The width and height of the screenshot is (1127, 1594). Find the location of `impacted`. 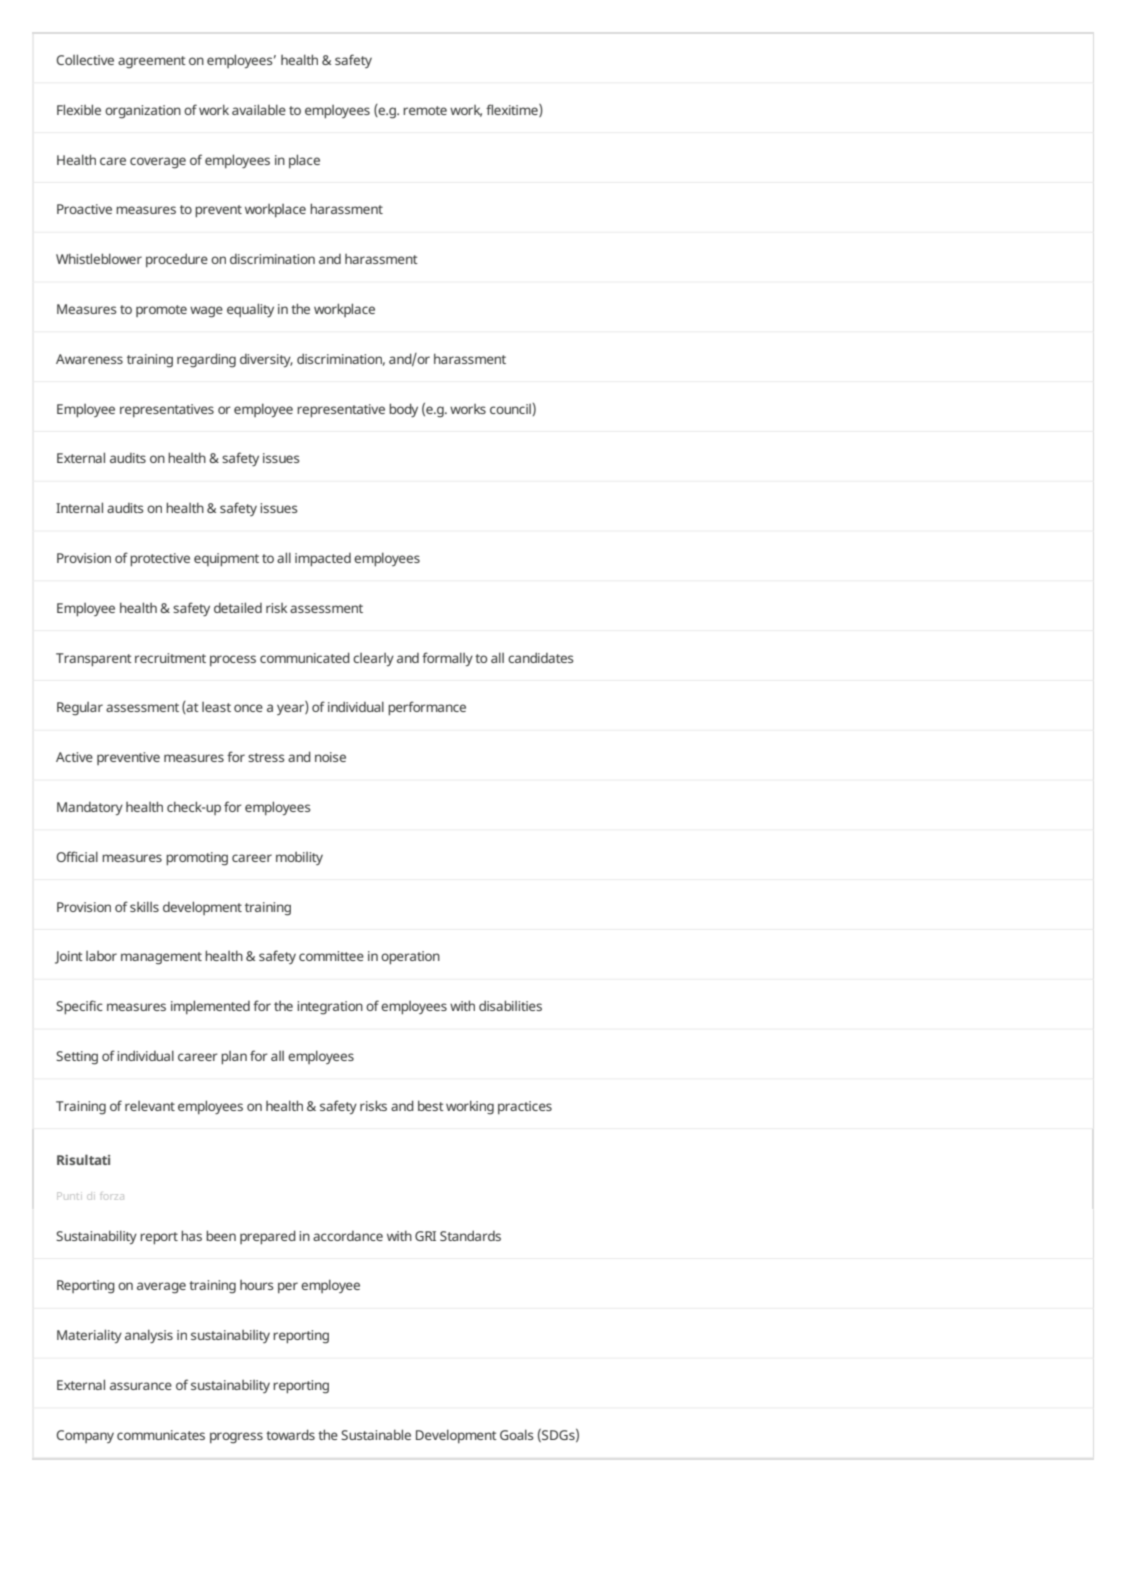

impacted is located at coordinates (323, 559).
